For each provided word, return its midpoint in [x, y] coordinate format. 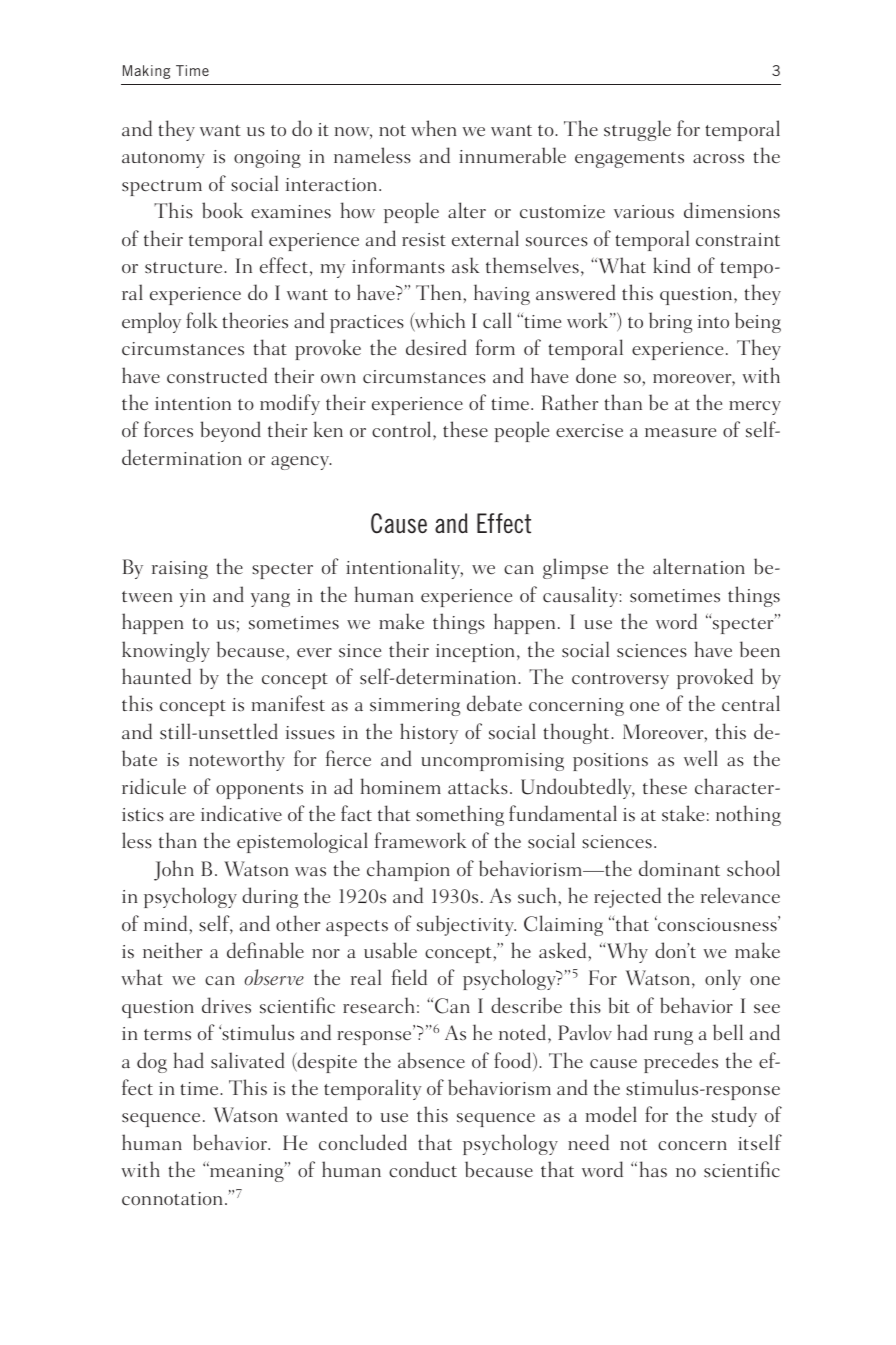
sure [699, 433]
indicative [241, 813]
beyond [230, 431]
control [403, 430]
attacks [478, 786]
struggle [637, 130]
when [434, 128]
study [734, 1116]
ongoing [267, 159]
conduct [423, 1169]
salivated [248, 1060]
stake [683, 813]
